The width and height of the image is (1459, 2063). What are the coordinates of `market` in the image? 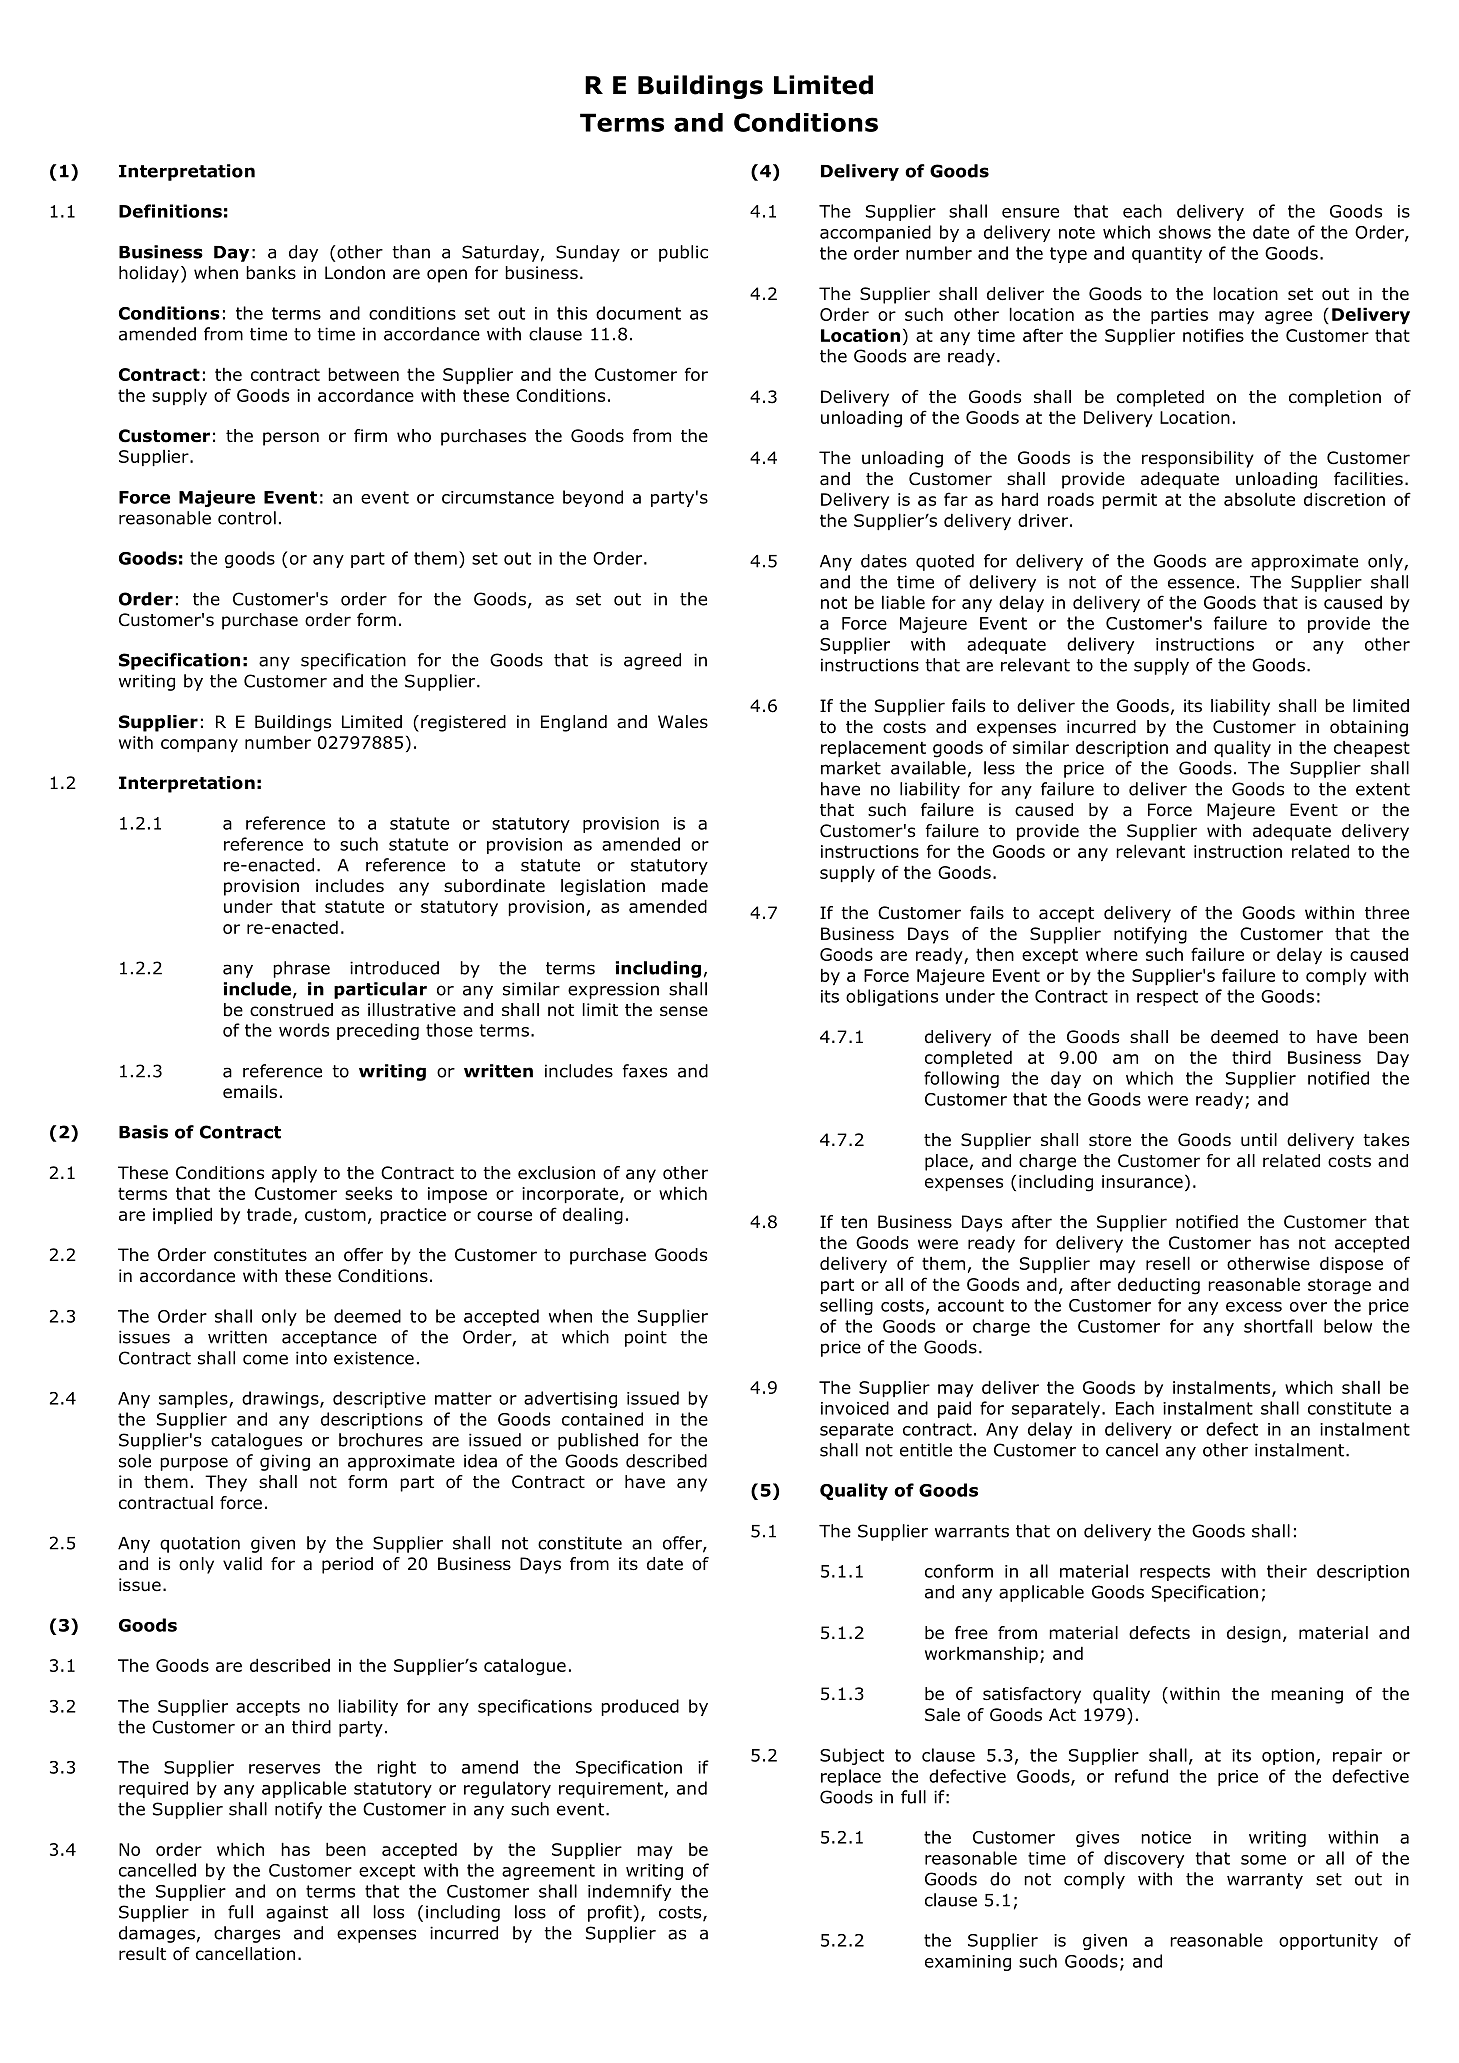 It's located at (851, 768).
